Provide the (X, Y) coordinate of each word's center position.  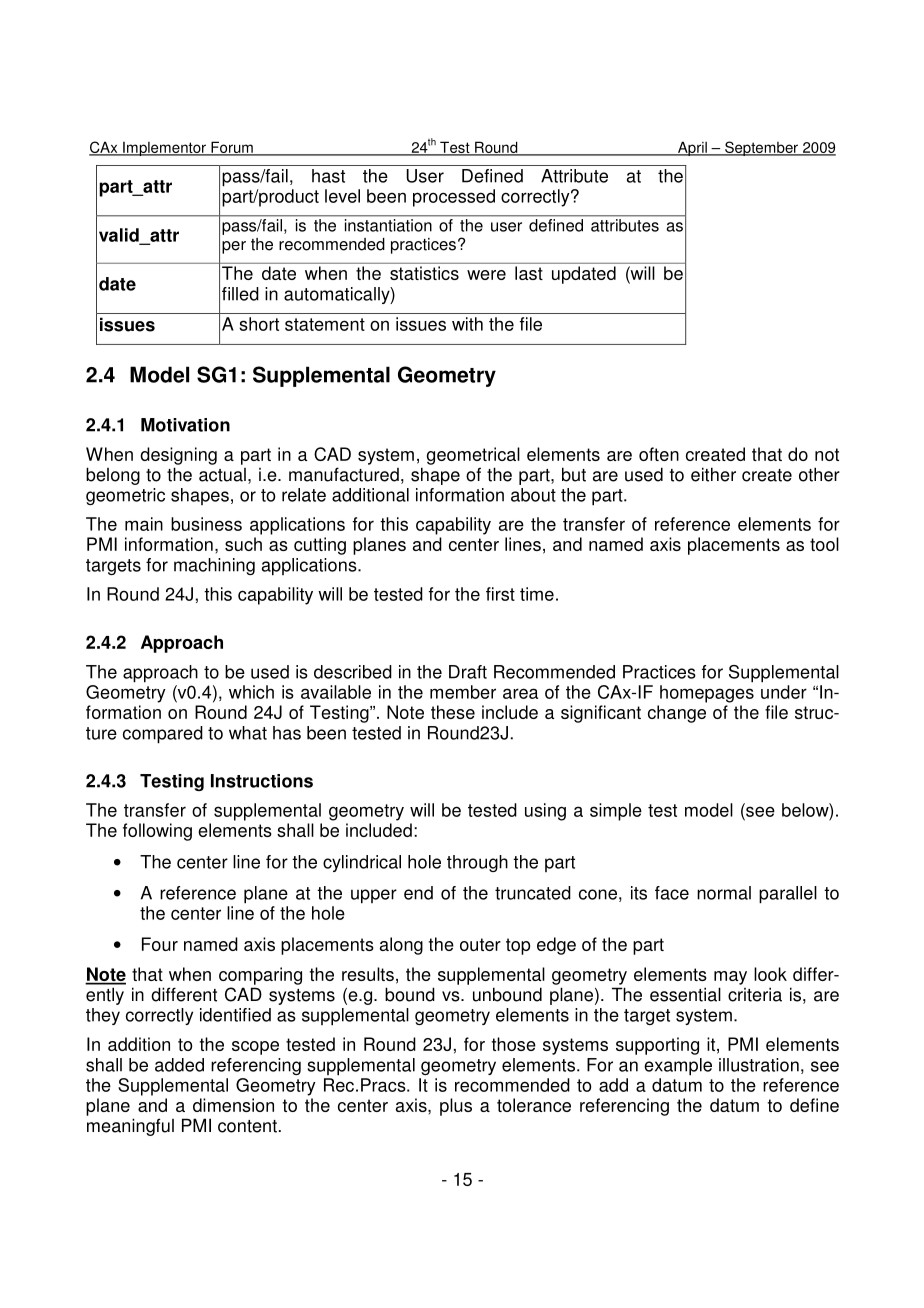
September (761, 148)
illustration (759, 1065)
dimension (233, 1105)
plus (456, 1107)
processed (454, 198)
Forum (232, 148)
